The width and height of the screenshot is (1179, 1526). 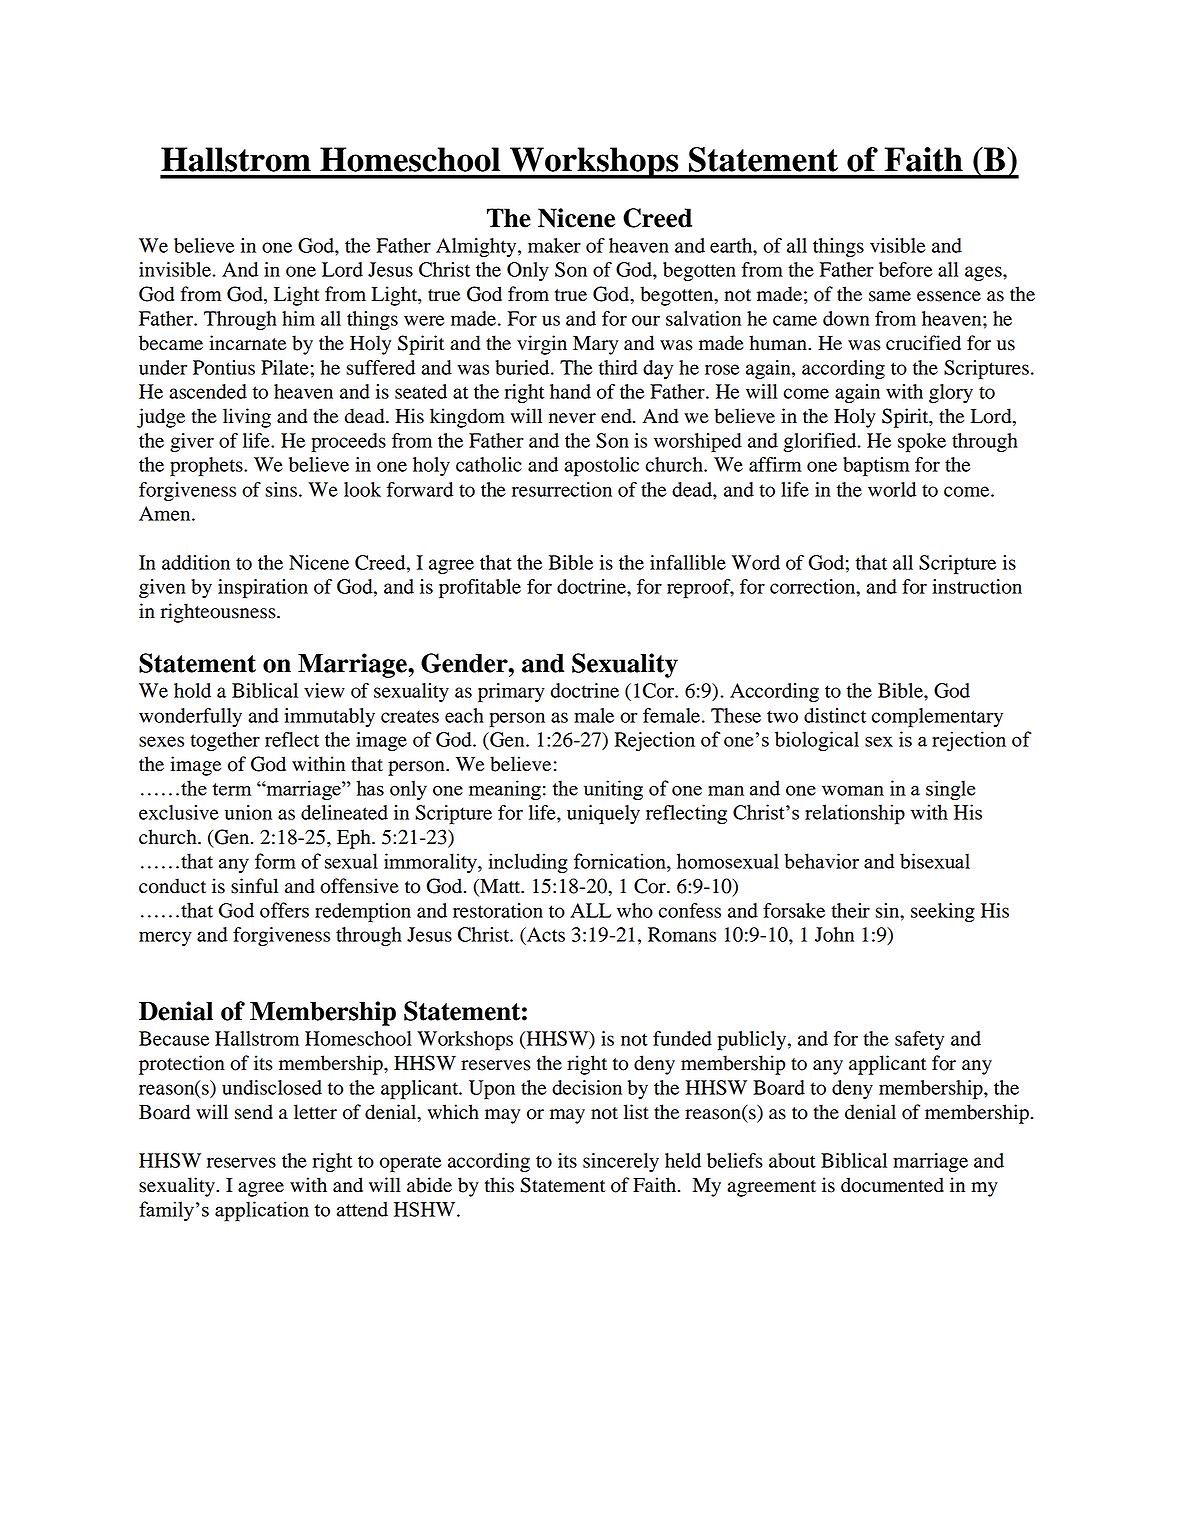 What do you see at coordinates (262, 1211) in the screenshot?
I see `application` at bounding box center [262, 1211].
